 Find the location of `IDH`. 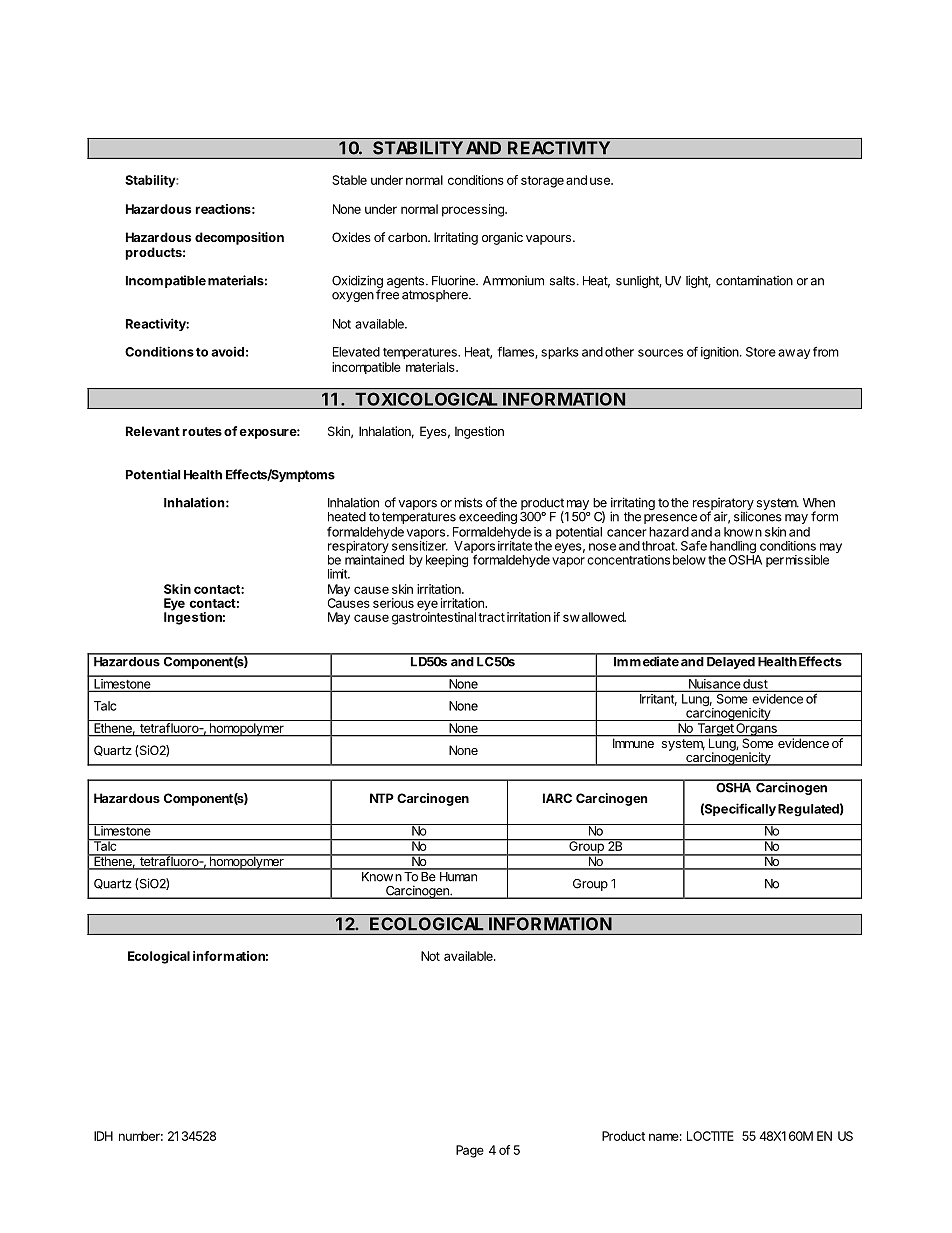

IDH is located at coordinates (103, 1136).
